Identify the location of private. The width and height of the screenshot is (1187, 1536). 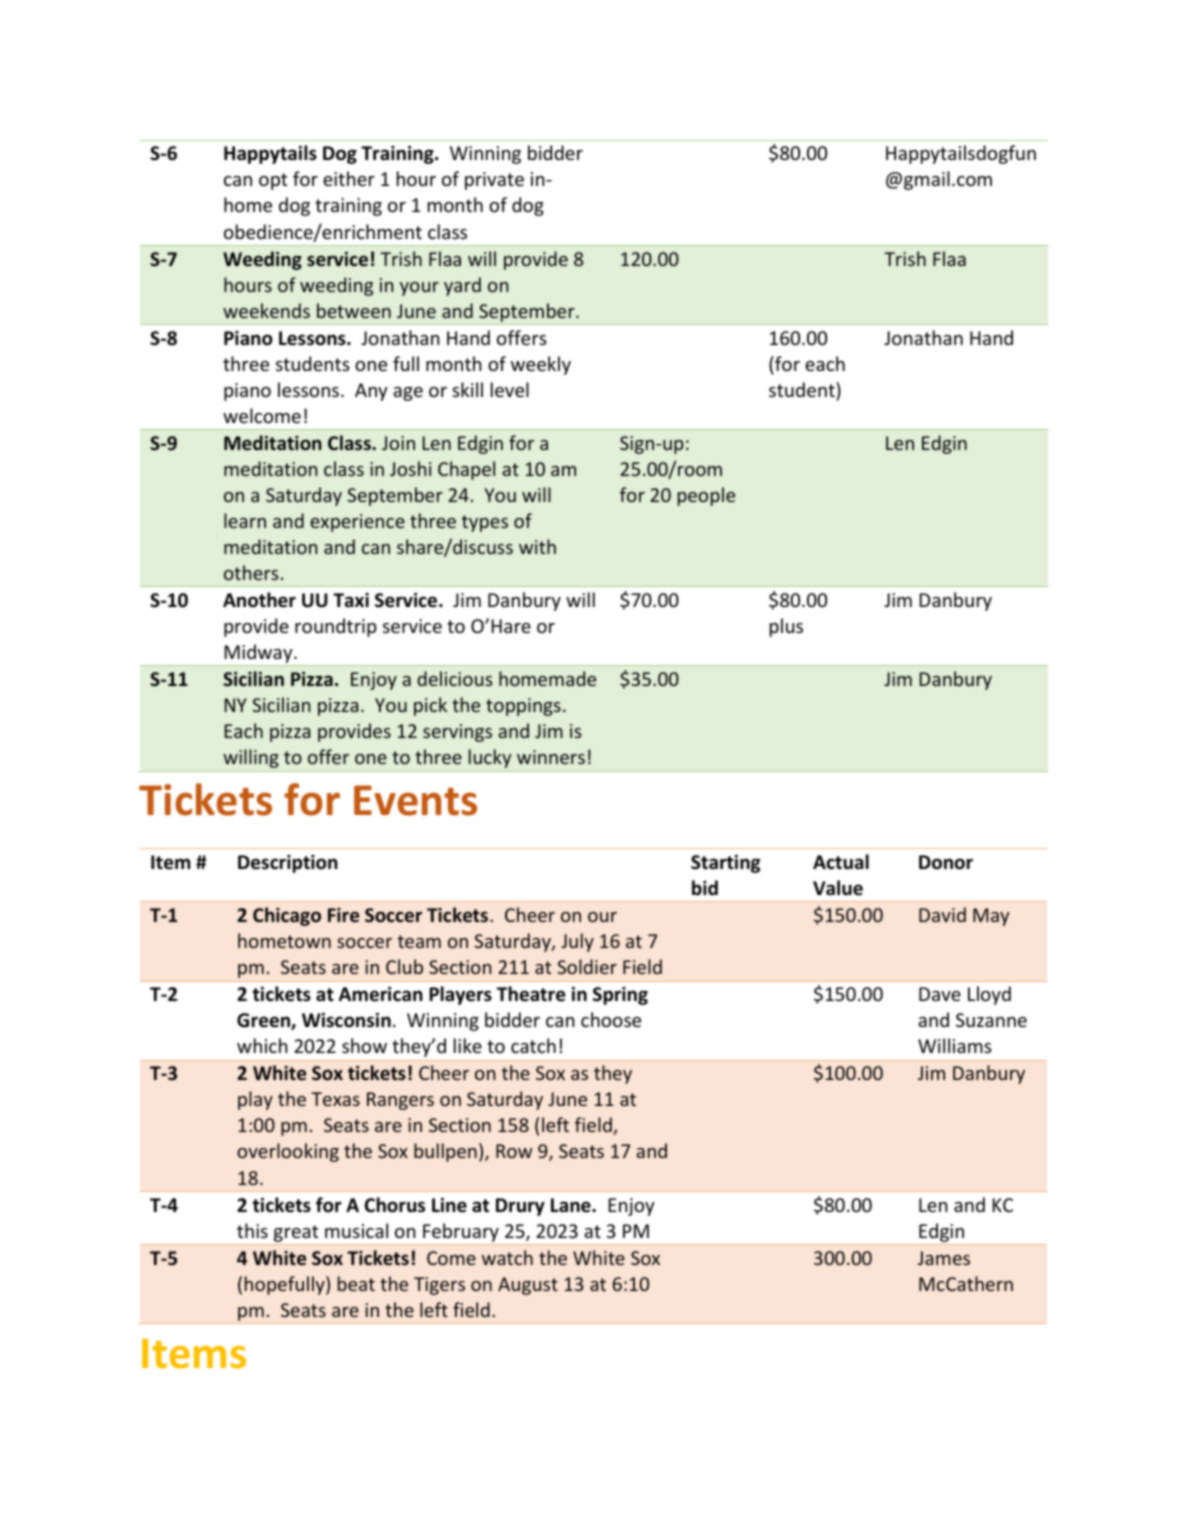
(494, 181).
